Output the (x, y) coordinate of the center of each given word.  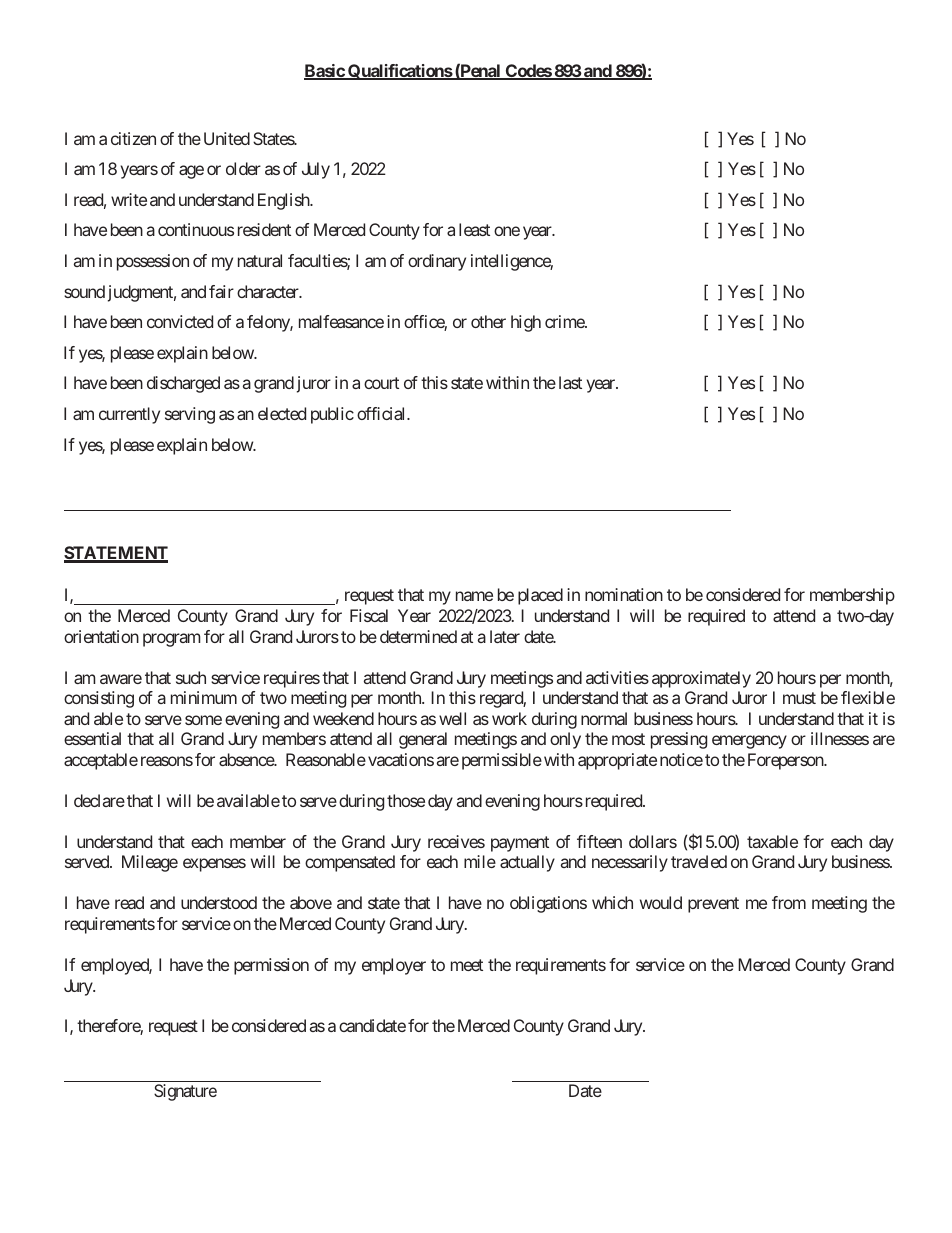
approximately (701, 679)
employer (394, 966)
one (507, 231)
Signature (185, 1092)
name (474, 596)
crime (565, 321)
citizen (133, 138)
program (171, 640)
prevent (713, 905)
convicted (180, 321)
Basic (325, 72)
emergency (749, 742)
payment (520, 844)
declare (99, 800)
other (488, 321)
